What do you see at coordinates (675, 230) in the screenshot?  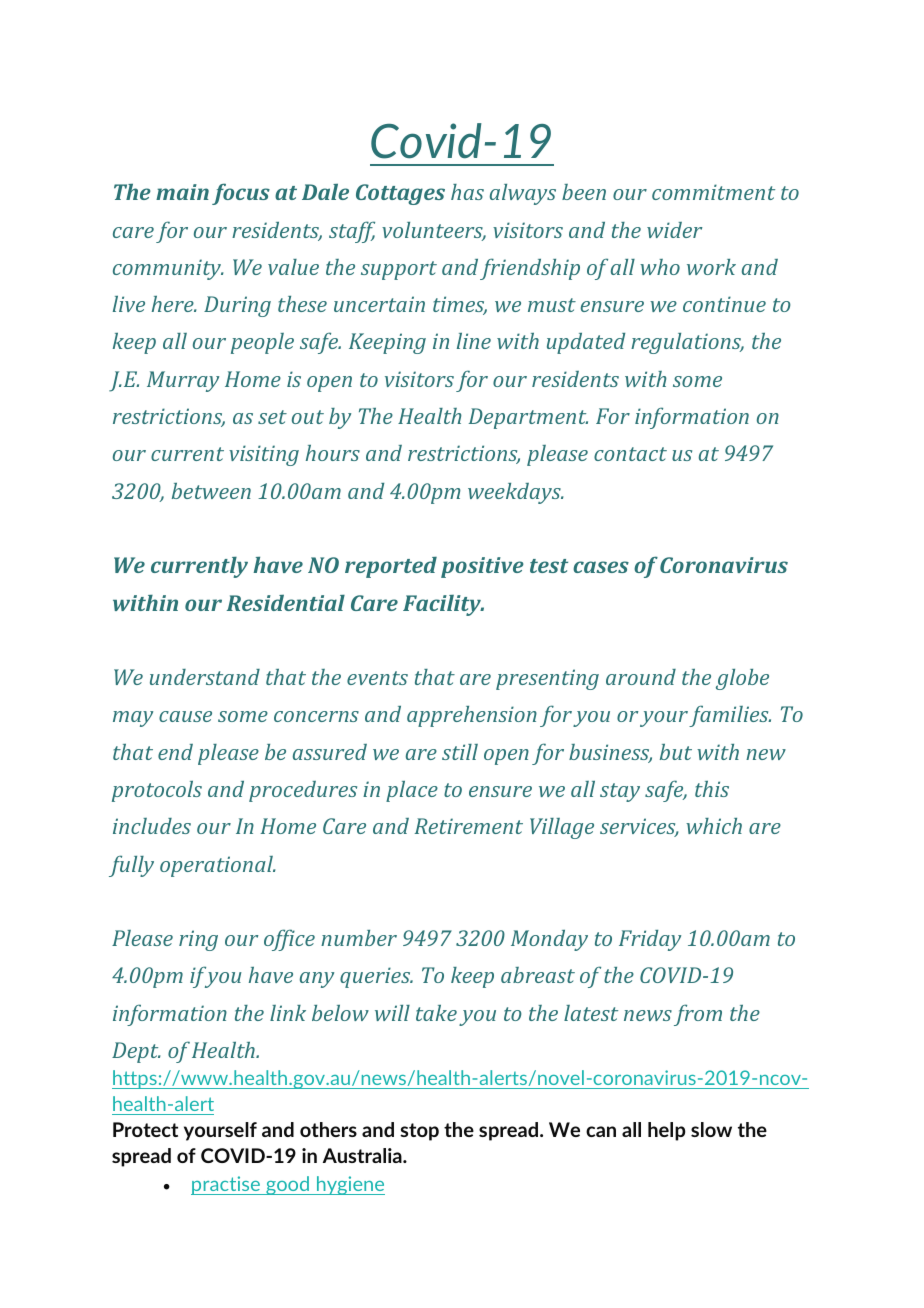 I see `wider` at bounding box center [675, 230].
